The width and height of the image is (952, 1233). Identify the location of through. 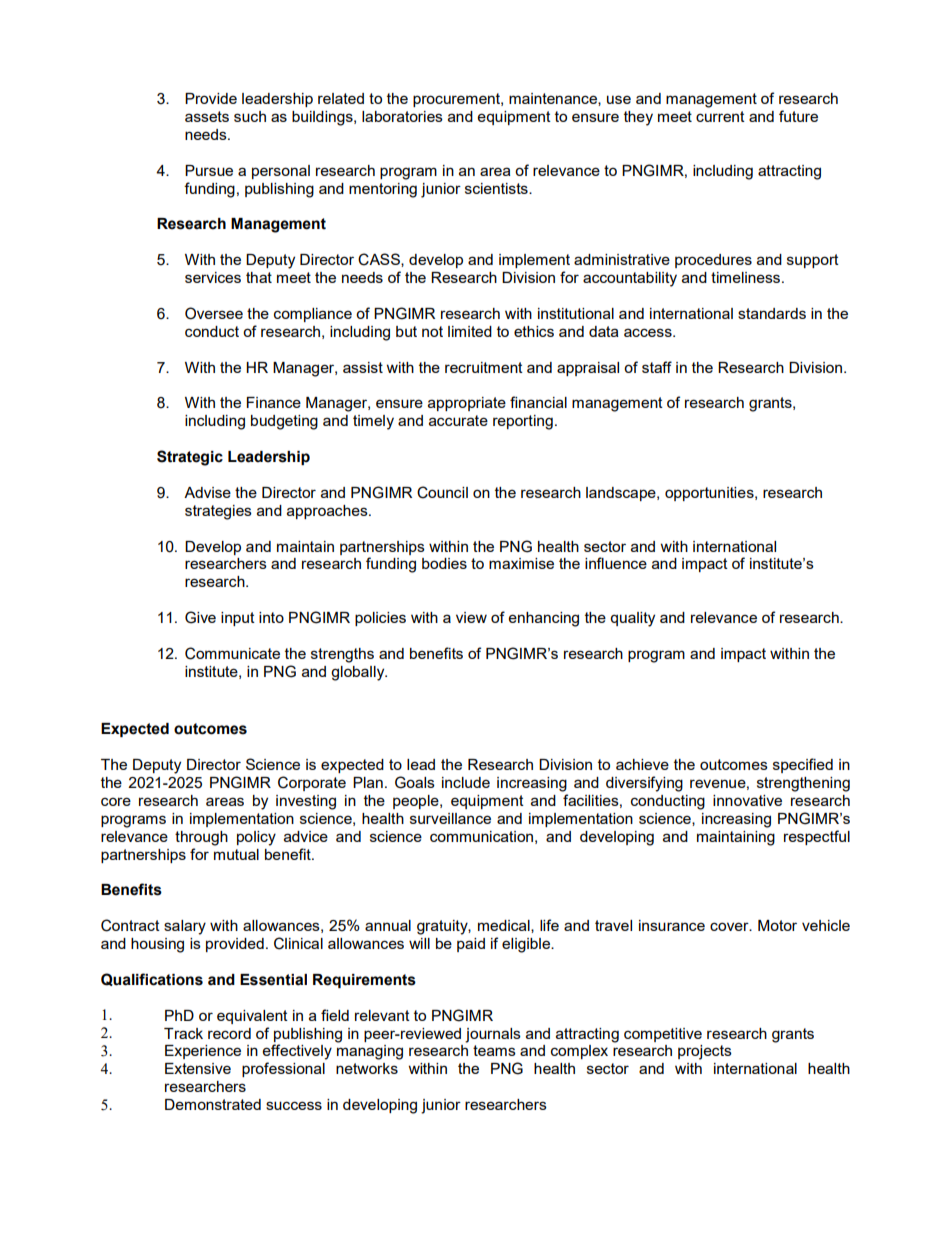
(201, 838).
